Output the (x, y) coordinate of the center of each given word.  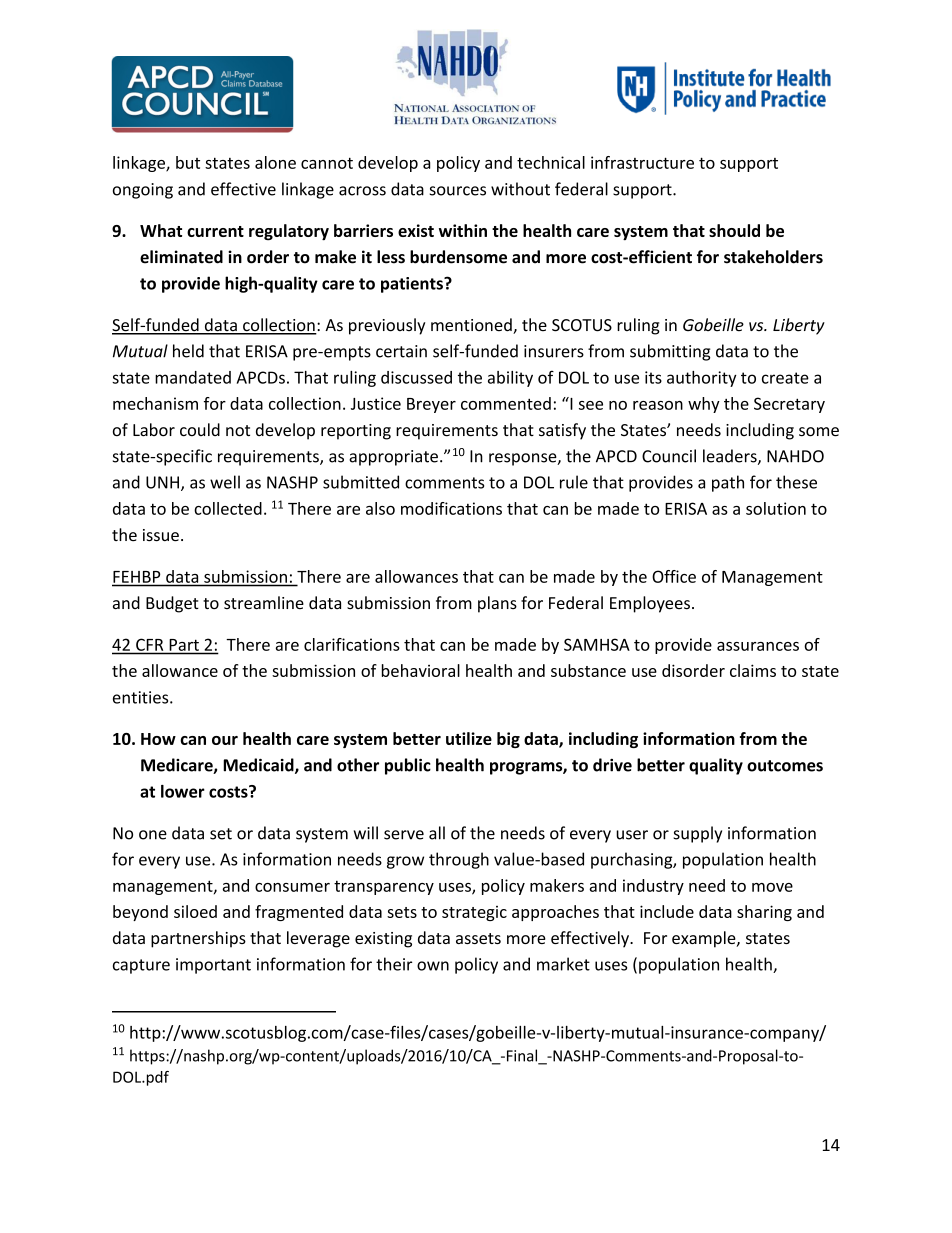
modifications (451, 508)
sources (457, 191)
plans (497, 604)
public (408, 766)
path (728, 483)
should (734, 230)
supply (697, 834)
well (225, 482)
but (188, 162)
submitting (670, 352)
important (213, 966)
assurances (758, 646)
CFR (149, 645)
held (188, 351)
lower (183, 791)
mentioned (472, 326)
